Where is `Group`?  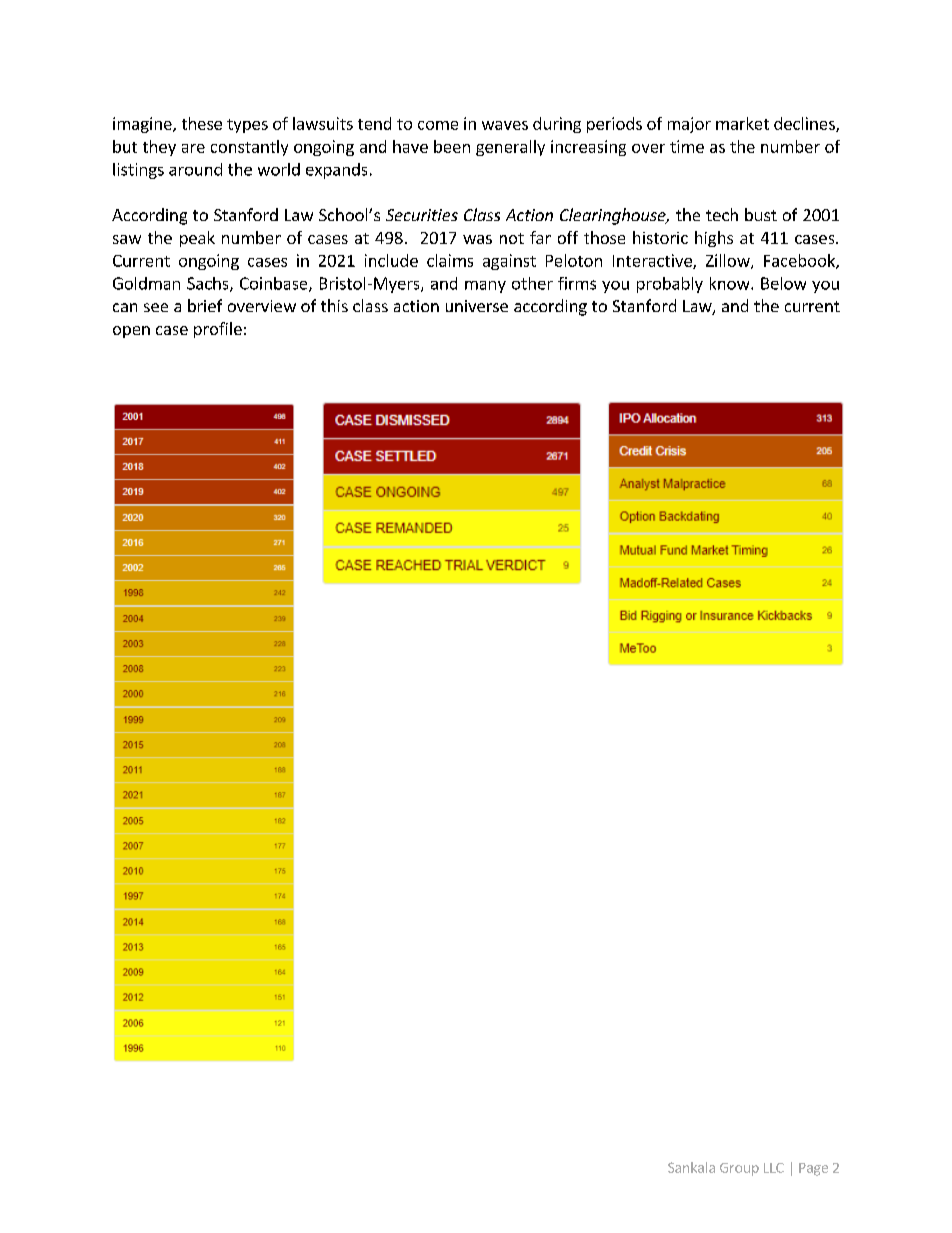 Group is located at coordinates (739, 1169).
